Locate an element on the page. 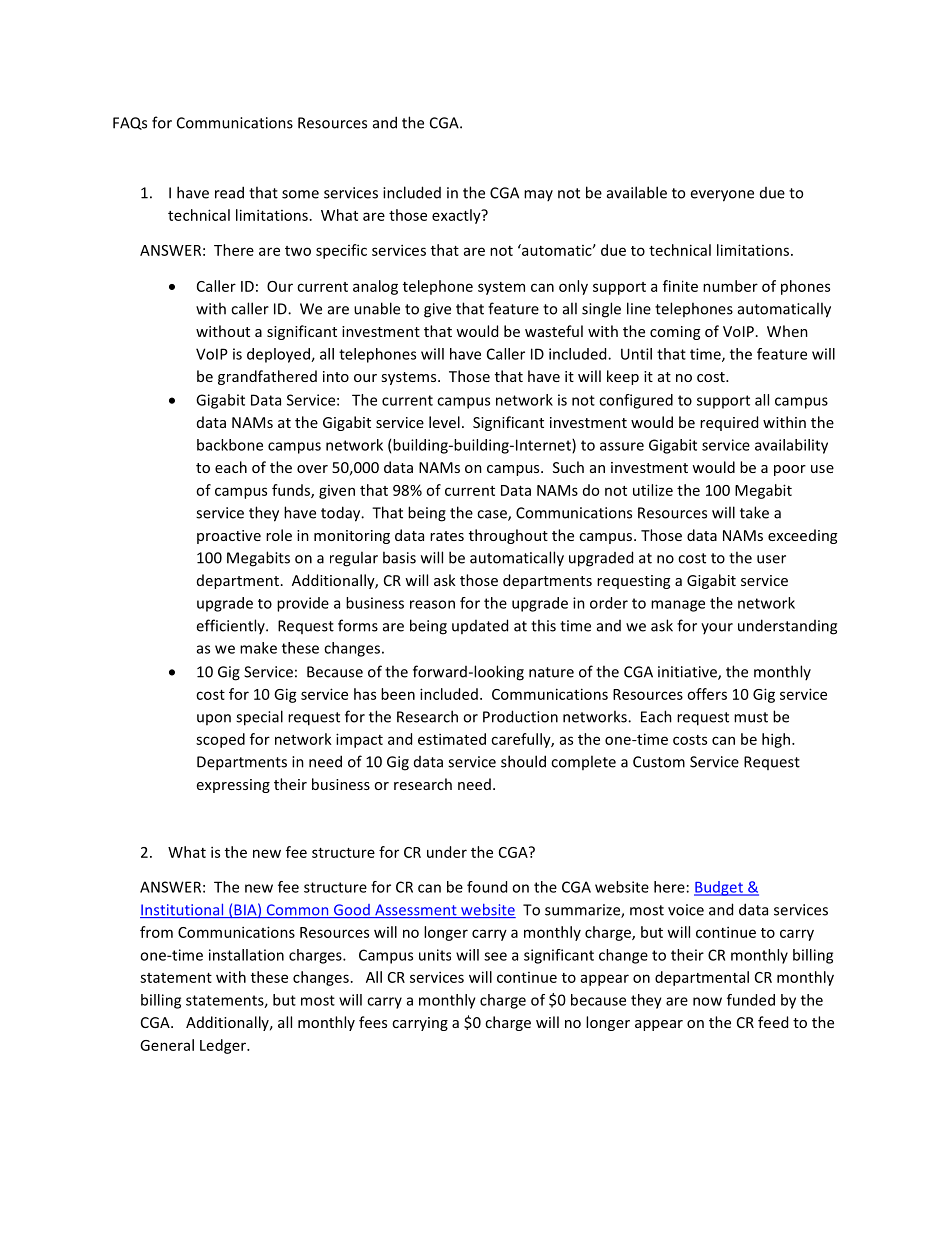  expressing is located at coordinates (233, 786).
